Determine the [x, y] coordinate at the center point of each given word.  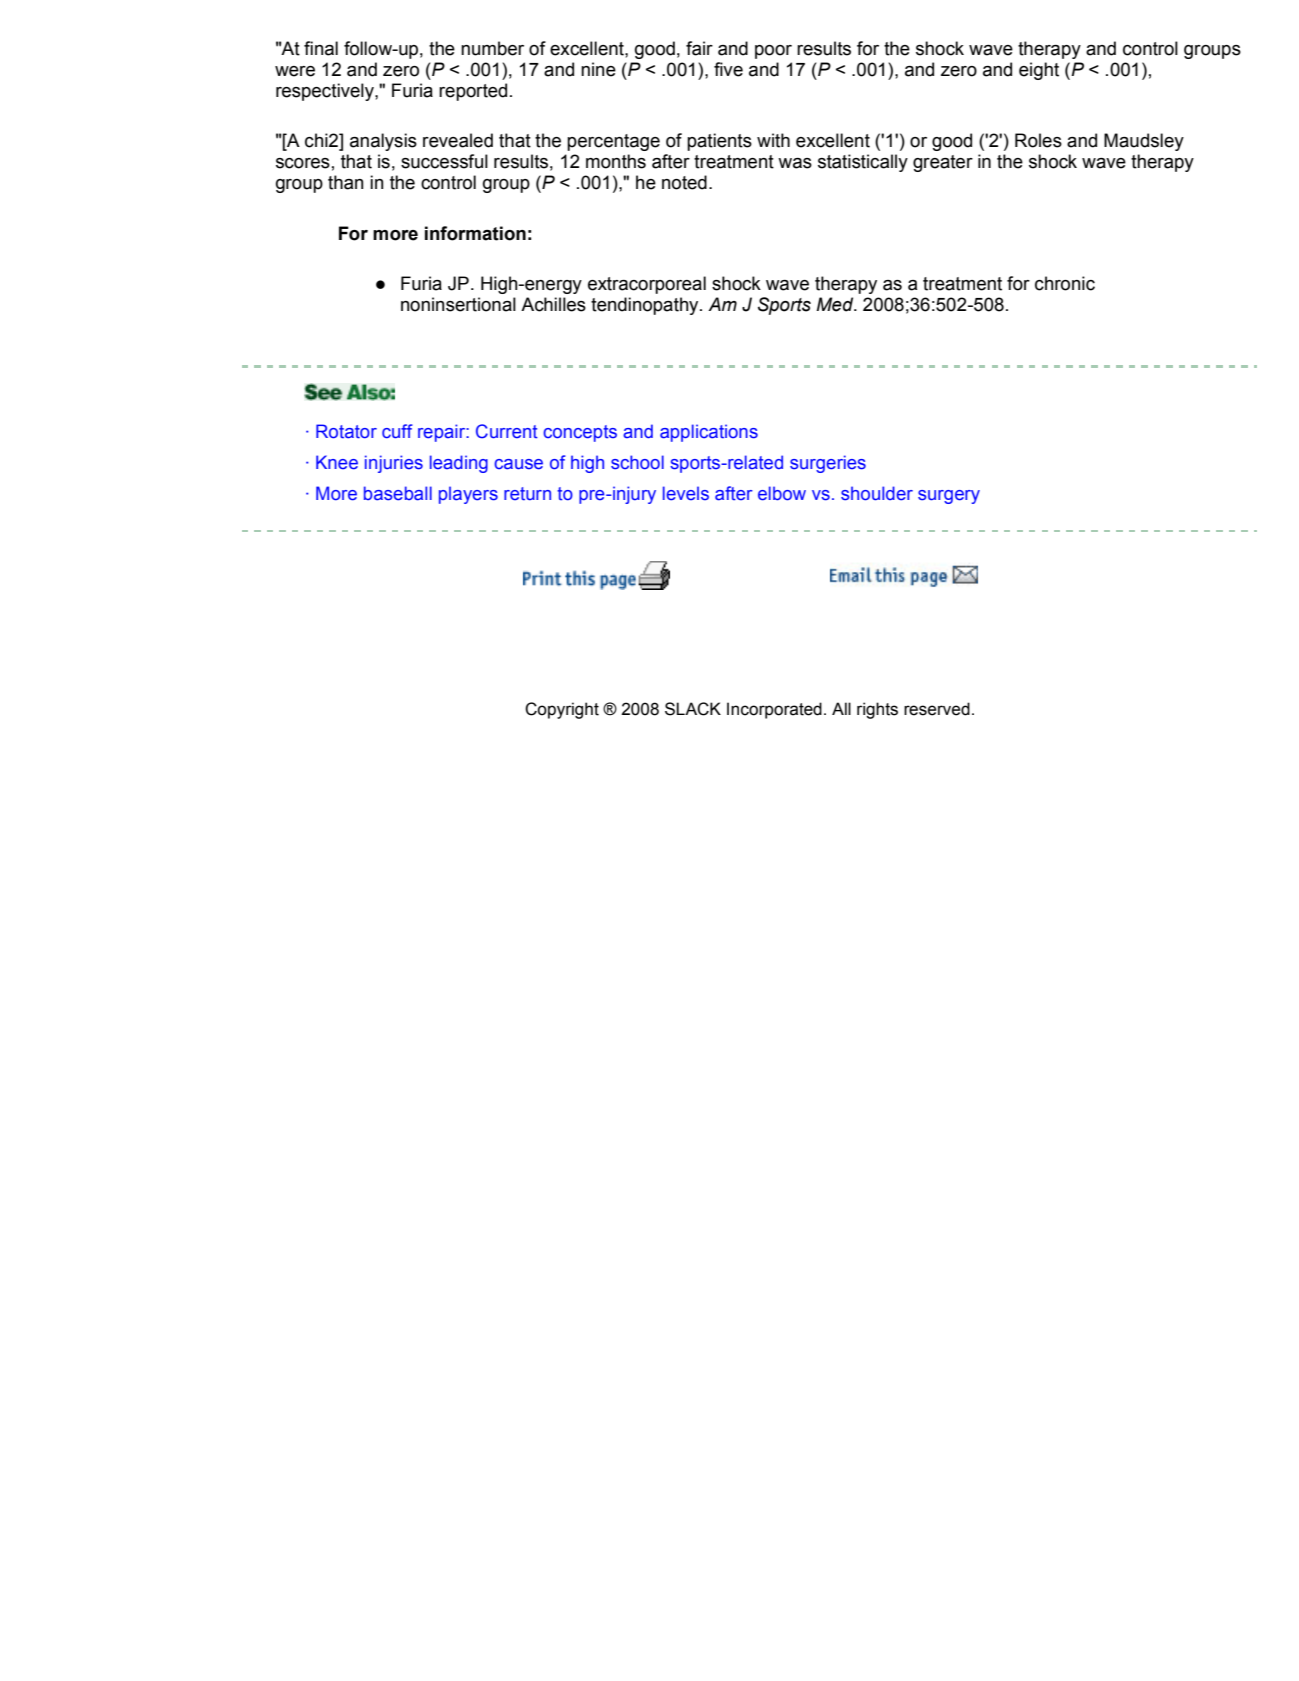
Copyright [562, 710]
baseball [398, 493]
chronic [1065, 283]
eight [1039, 71]
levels [686, 493]
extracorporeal [647, 285]
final [321, 48]
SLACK [693, 709]
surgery [949, 497]
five [728, 69]
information [475, 233]
